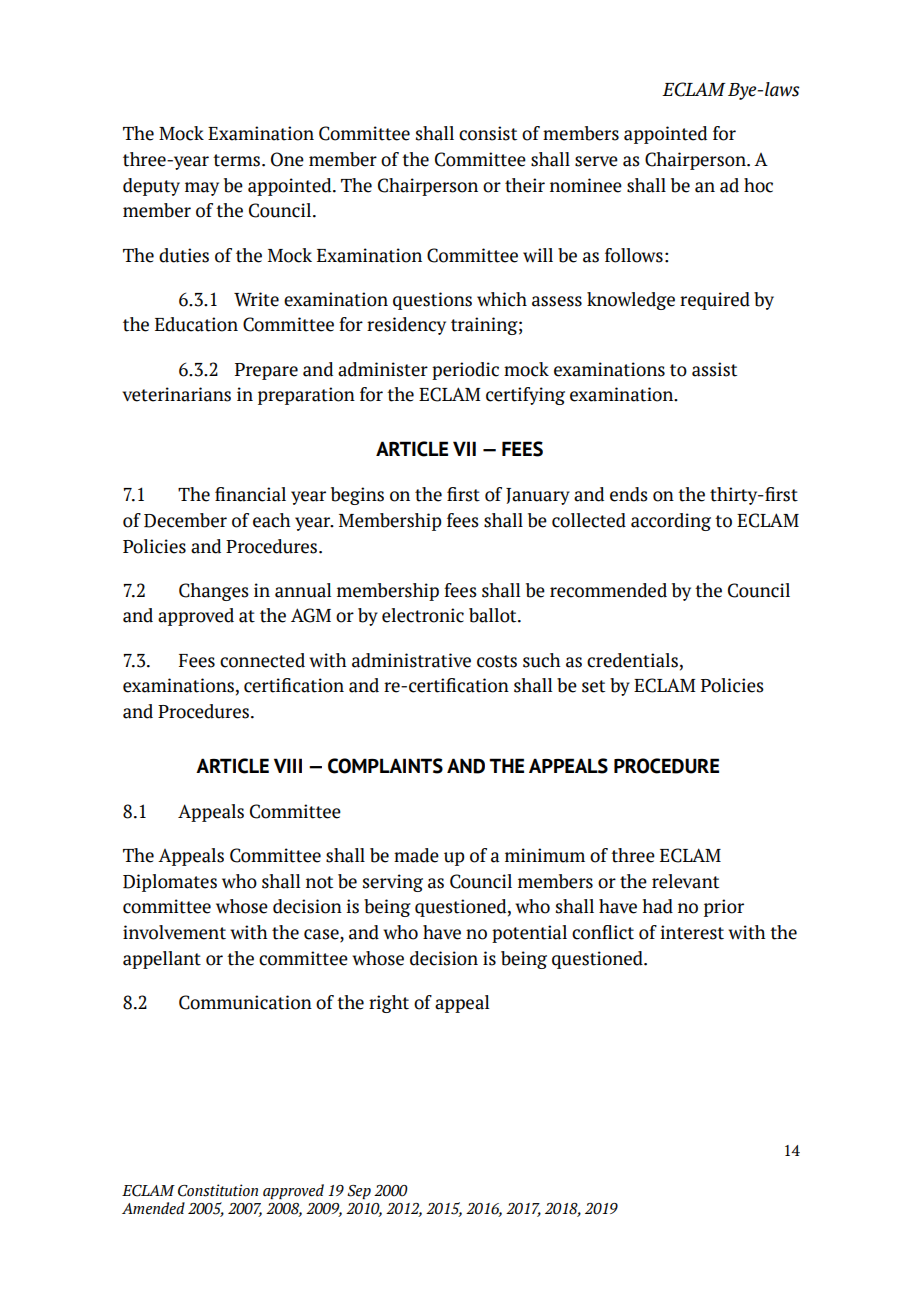  What do you see at coordinates (632, 660) in the document?
I see `credentials` at bounding box center [632, 660].
